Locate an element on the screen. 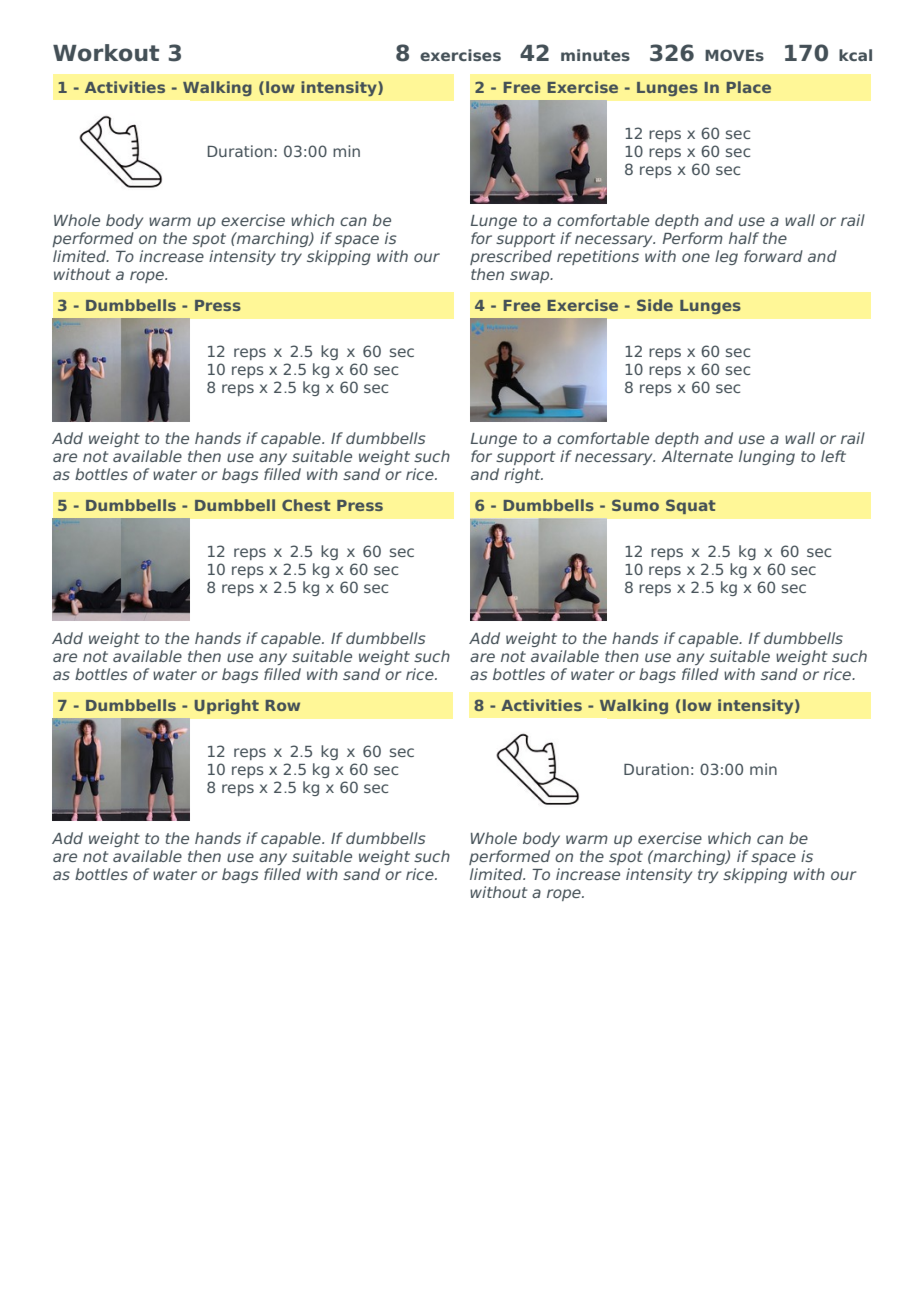 This screenshot has height=1308, width=924. Place is located at coordinates (749, 87).
